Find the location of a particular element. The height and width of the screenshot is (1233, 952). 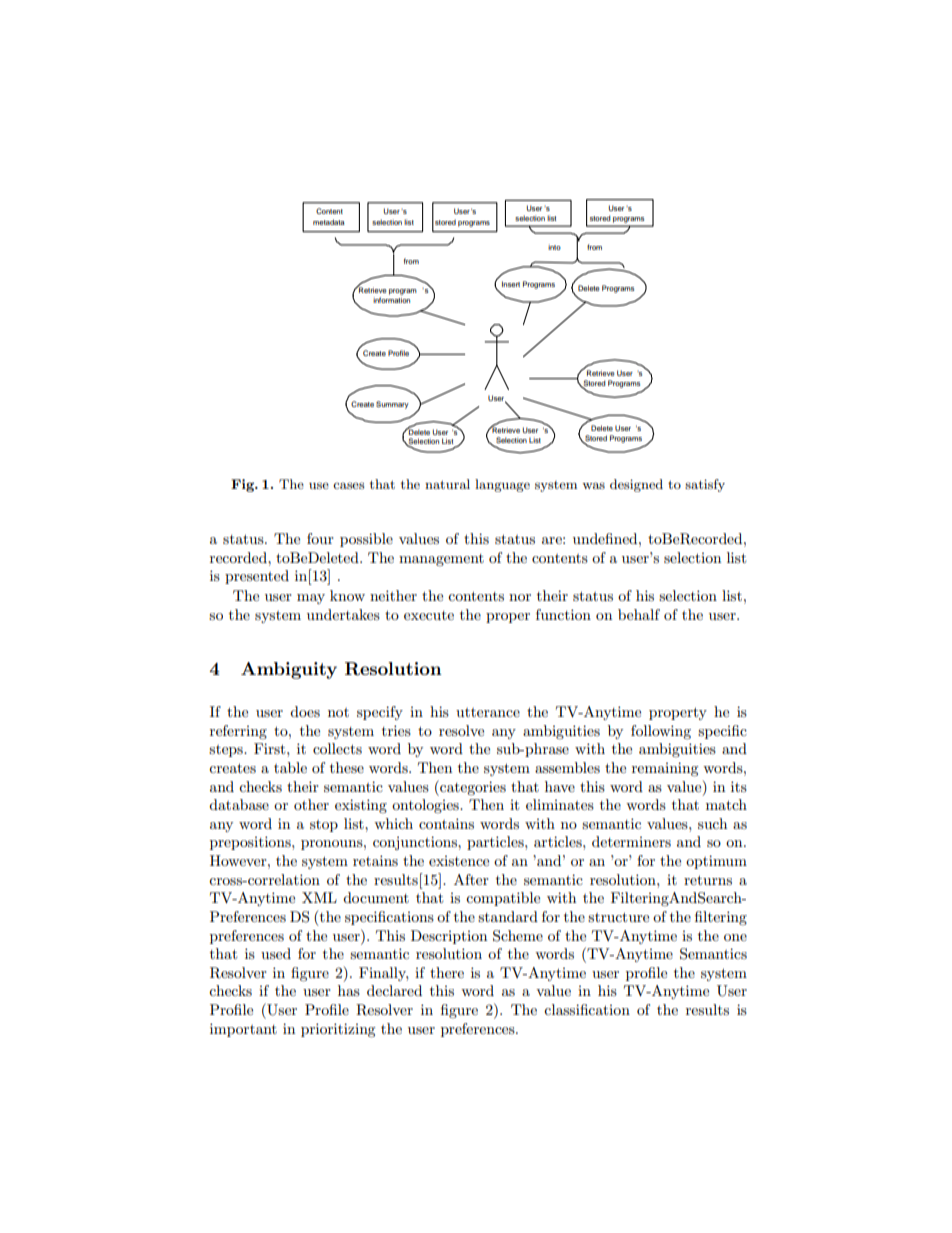

optimum is located at coordinates (716, 862).
